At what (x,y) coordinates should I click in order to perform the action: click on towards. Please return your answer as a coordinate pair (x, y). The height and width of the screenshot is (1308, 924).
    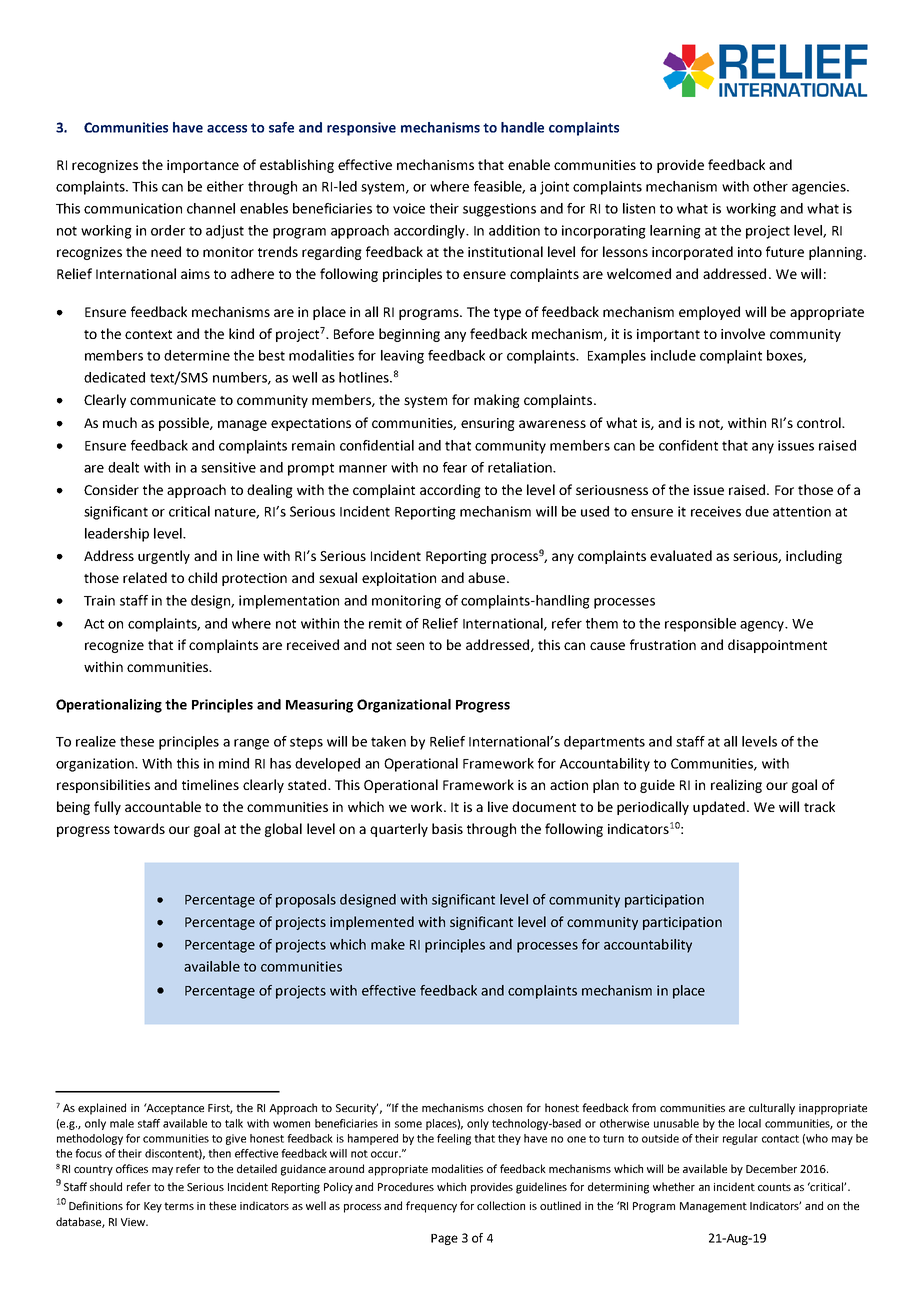
    Looking at the image, I should click on (139, 828).
